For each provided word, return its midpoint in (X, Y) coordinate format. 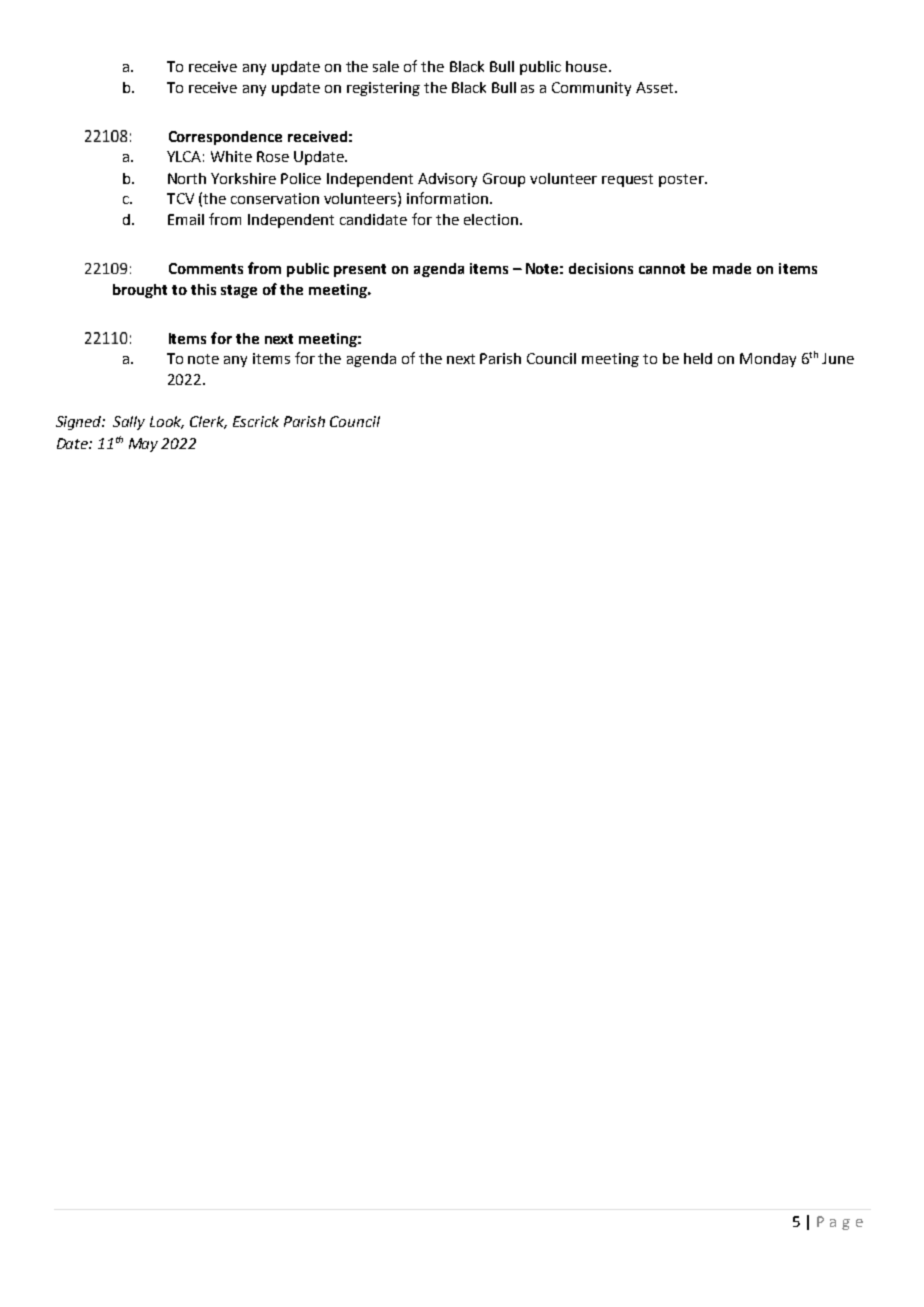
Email (186, 219)
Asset (656, 87)
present (360, 270)
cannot (662, 269)
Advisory (447, 180)
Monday (768, 360)
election (491, 219)
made (732, 268)
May (143, 445)
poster (682, 180)
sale (386, 66)
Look (167, 422)
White (231, 156)
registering (383, 89)
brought (140, 291)
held (698, 358)
